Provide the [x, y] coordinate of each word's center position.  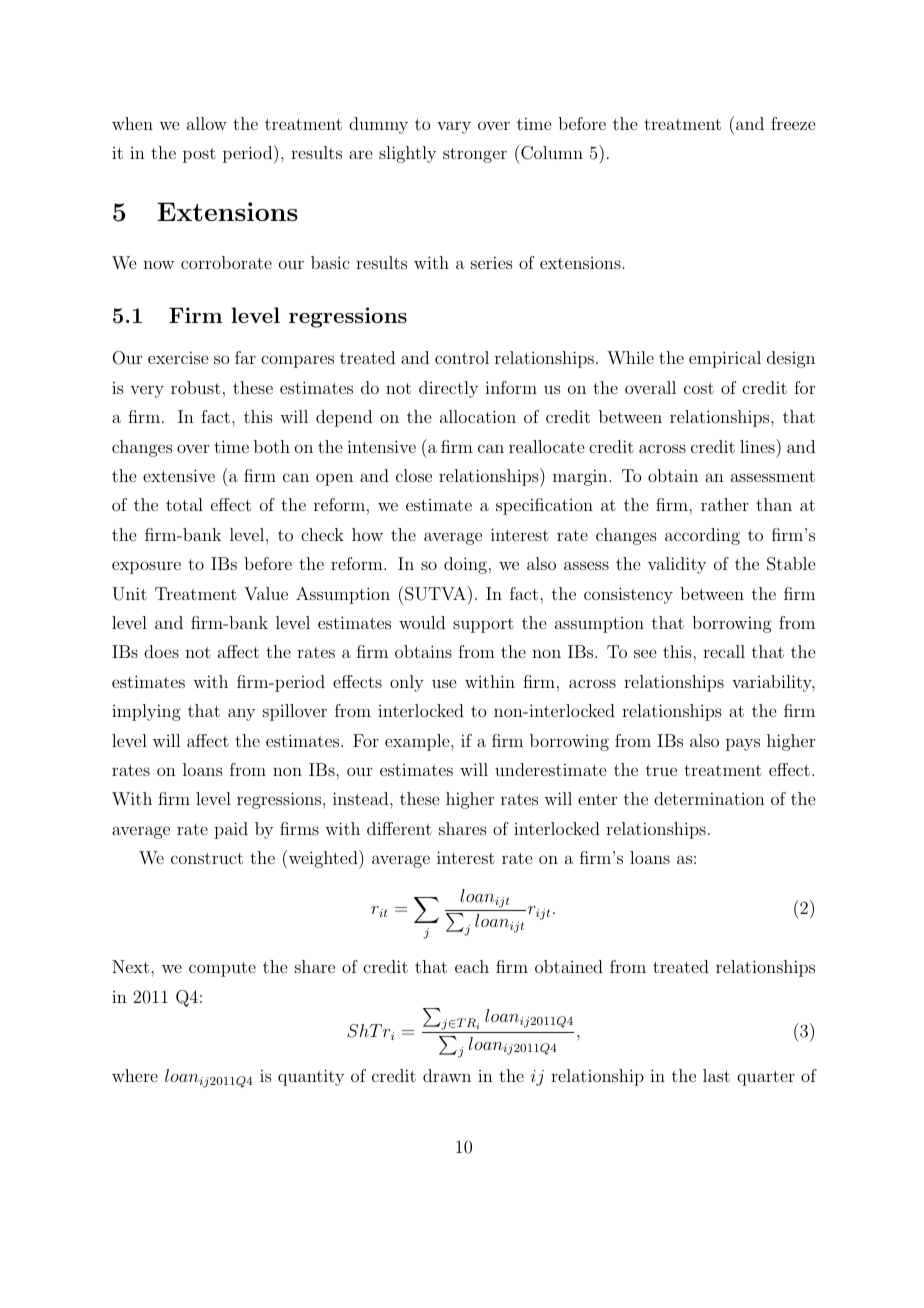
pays [743, 744]
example [418, 742]
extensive [179, 475]
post [199, 155]
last [716, 1075]
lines [758, 446]
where [135, 1075]
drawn [447, 1075]
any [241, 714]
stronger [475, 155]
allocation [478, 416]
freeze [793, 123]
